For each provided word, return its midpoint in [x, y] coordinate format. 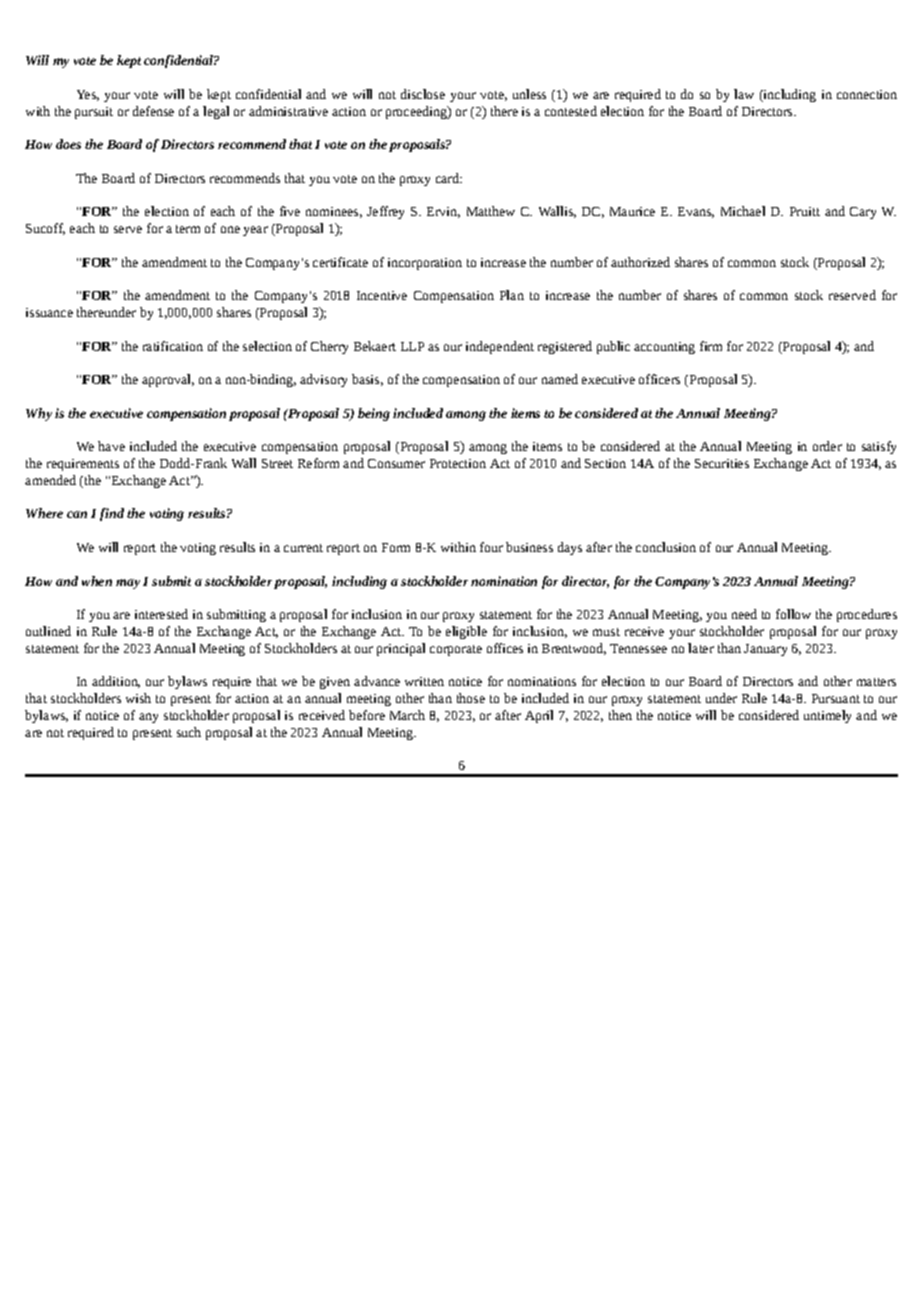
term [188, 229]
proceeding [417, 112]
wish [138, 698]
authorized [640, 262]
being [374, 414]
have [111, 446]
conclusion [666, 547]
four [491, 547]
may [128, 584]
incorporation [425, 264]
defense [153, 111]
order [827, 446]
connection [867, 94]
